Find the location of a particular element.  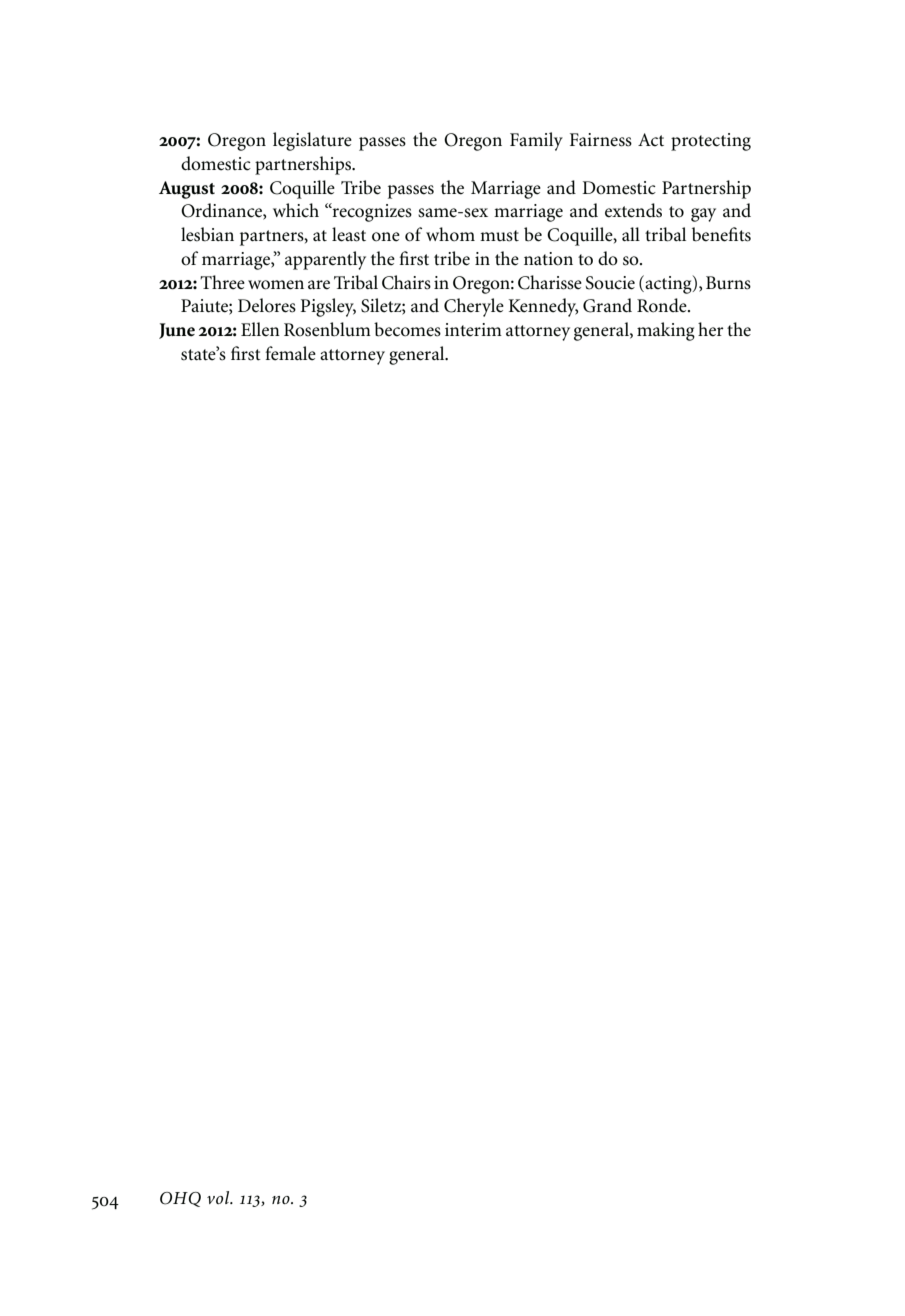

extends is located at coordinates (633, 210).
